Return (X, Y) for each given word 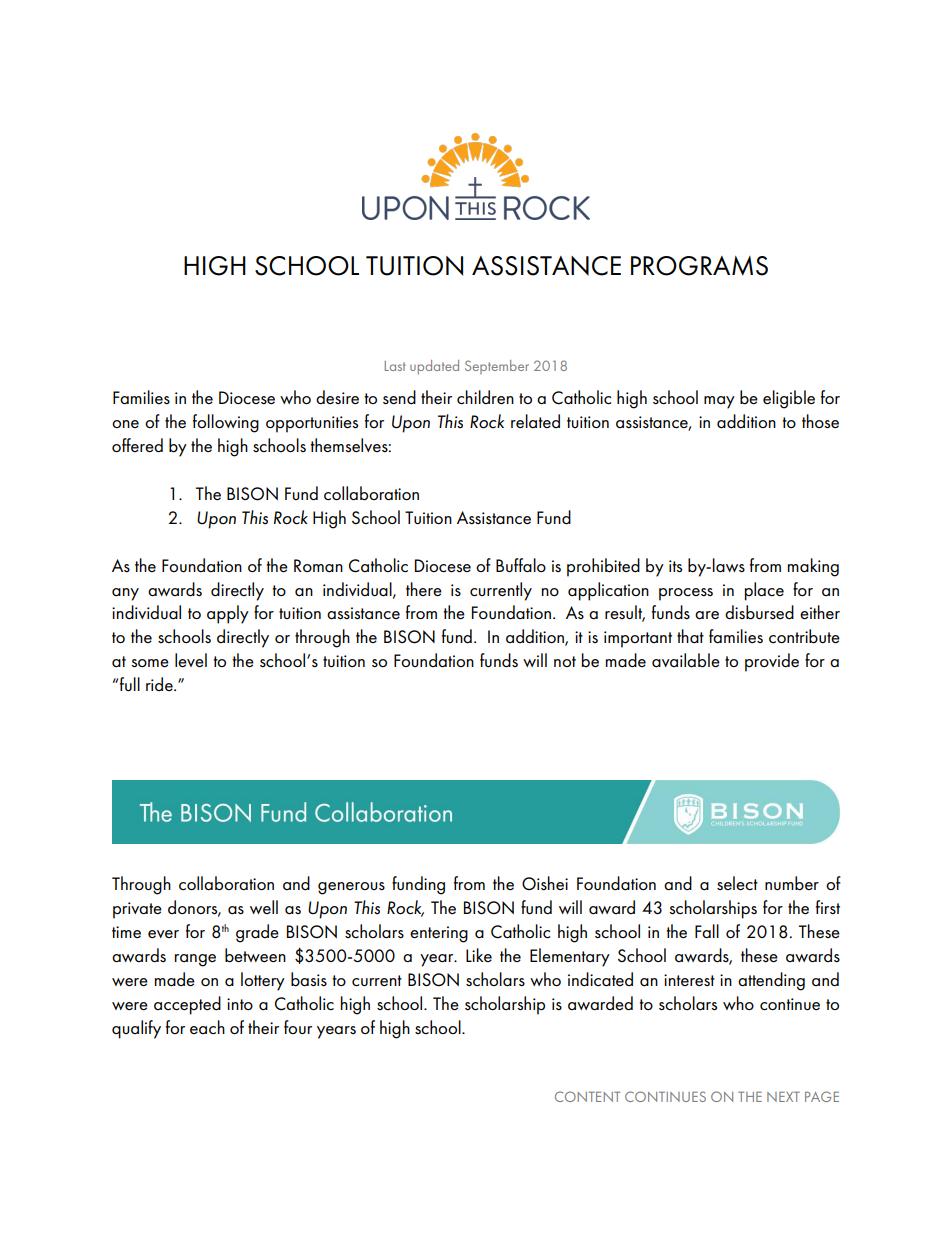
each (207, 1027)
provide (772, 662)
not (565, 661)
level (191, 660)
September (497, 367)
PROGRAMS (699, 266)
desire (337, 397)
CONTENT (587, 1096)
